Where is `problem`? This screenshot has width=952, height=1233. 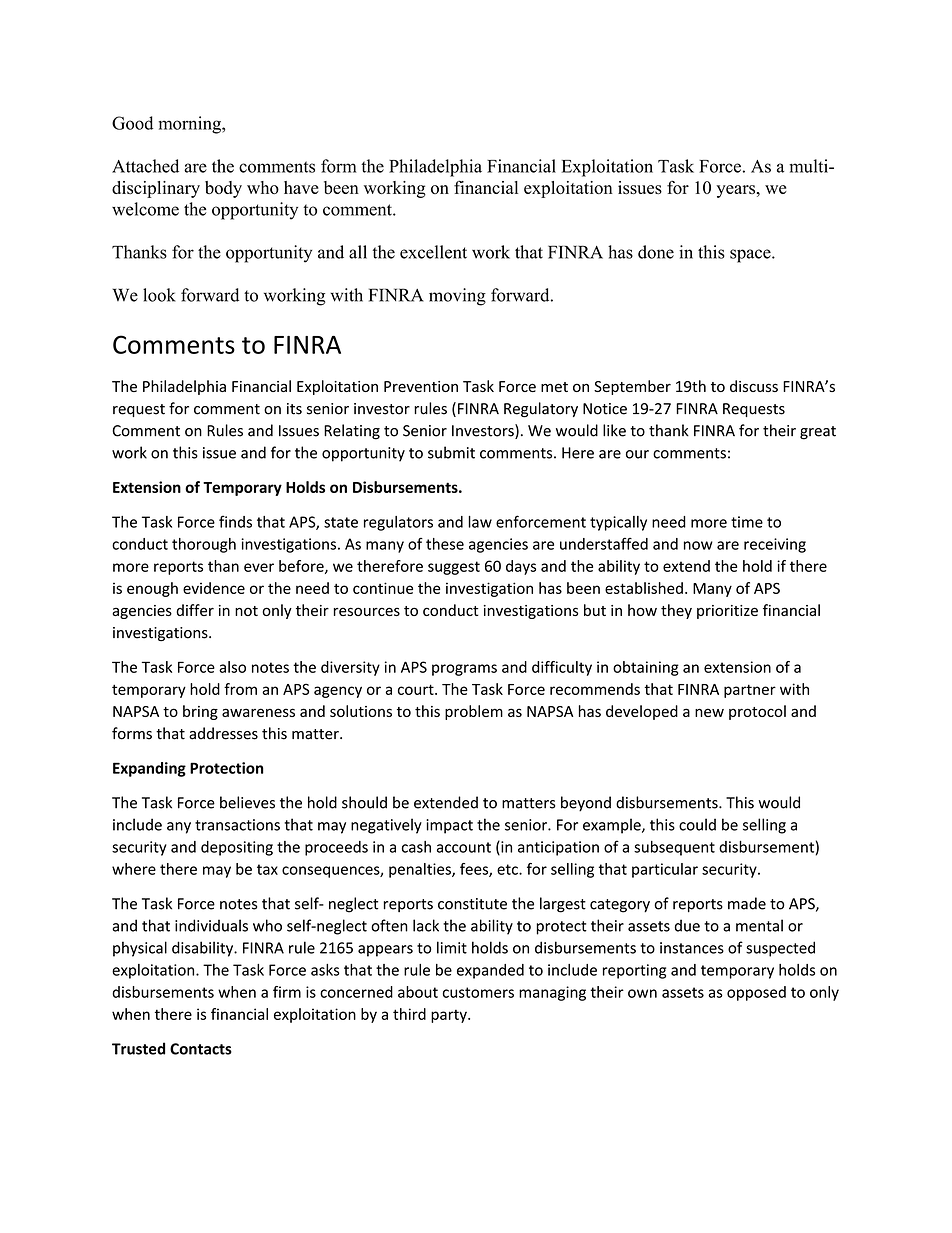
problem is located at coordinates (474, 712).
